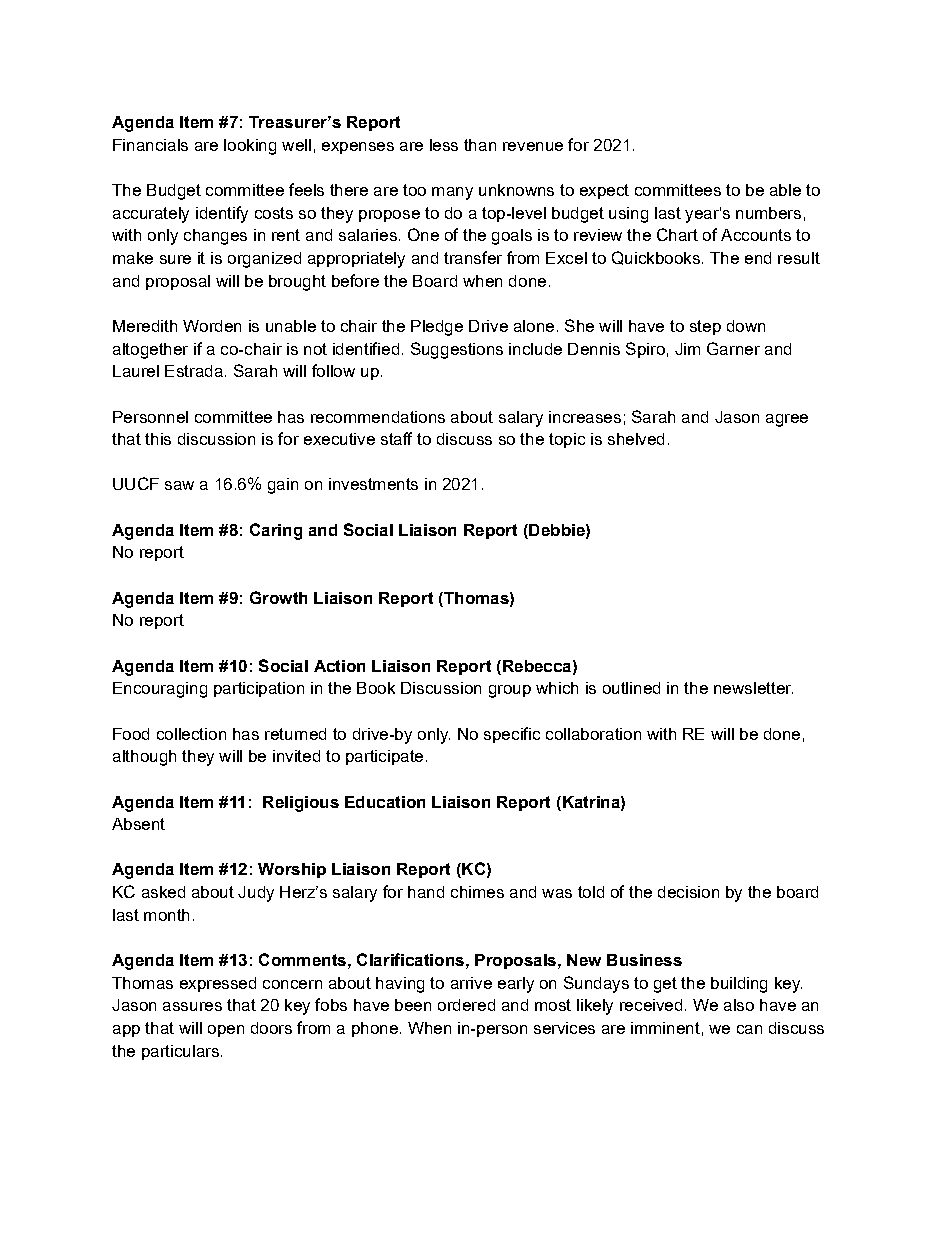  Describe the element at coordinates (452, 193) in the image. I see `many` at that location.
